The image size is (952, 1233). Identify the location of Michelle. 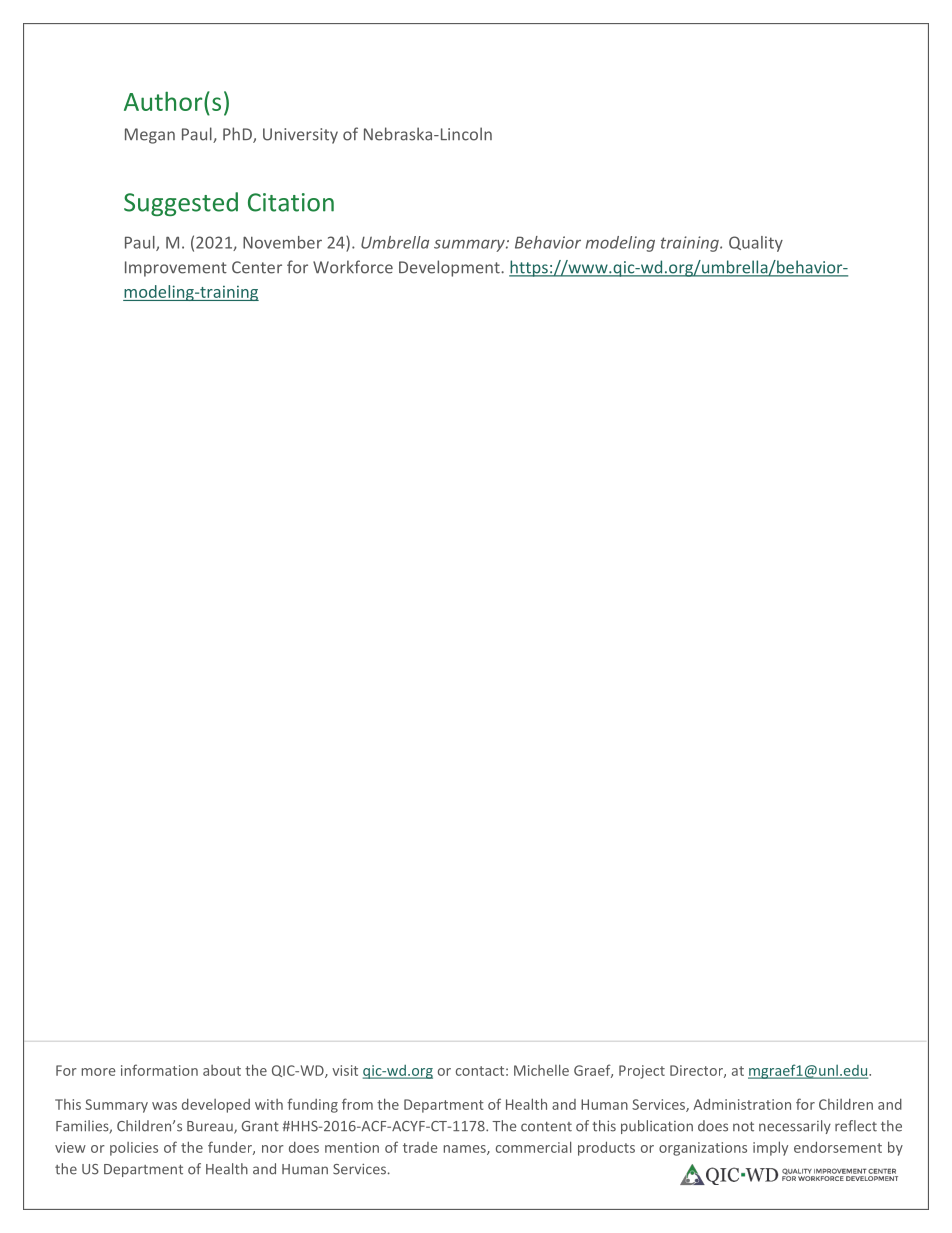
(541, 1070).
